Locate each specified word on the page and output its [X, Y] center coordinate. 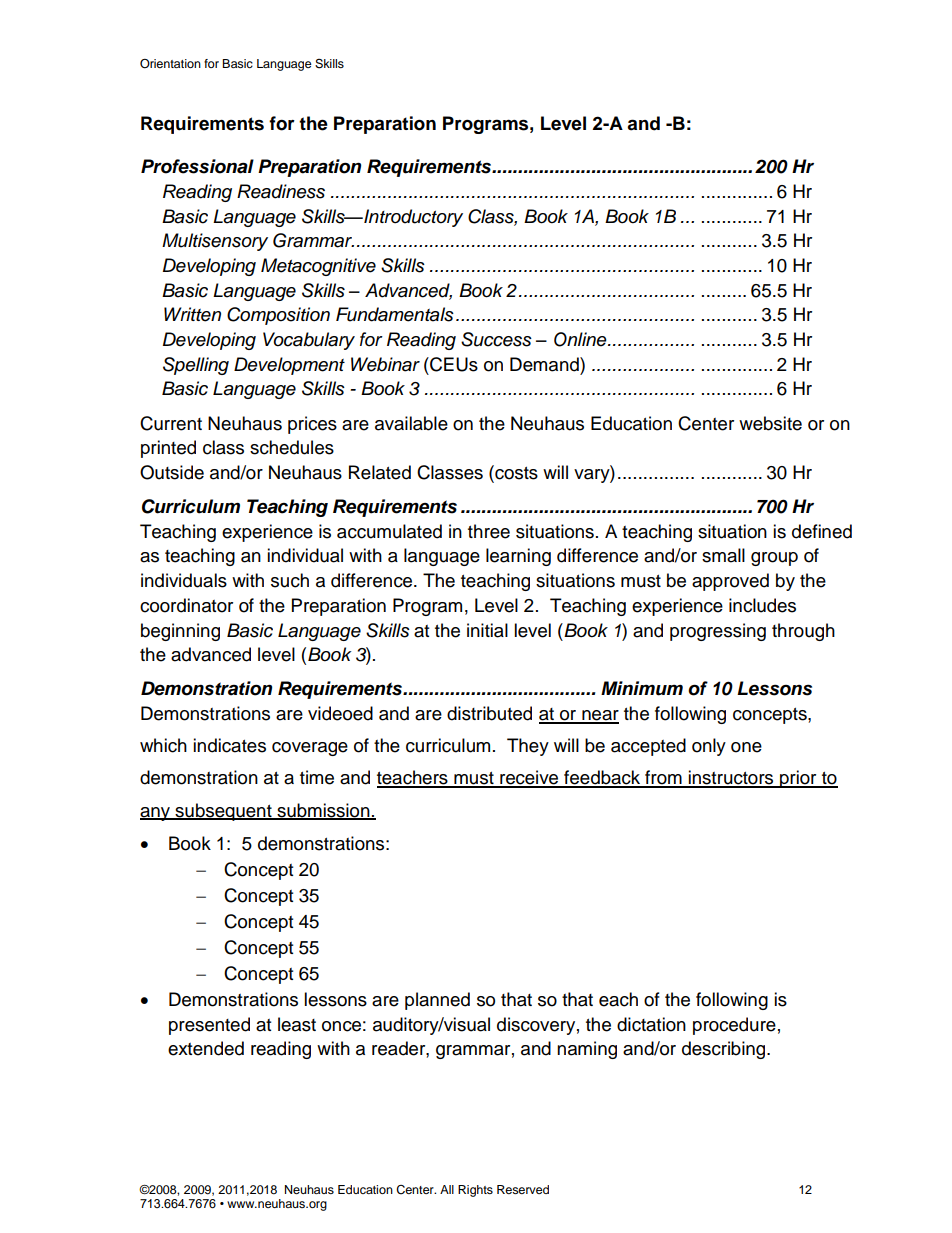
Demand [545, 364]
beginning [180, 632]
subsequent [223, 812]
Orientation [170, 64]
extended [206, 1048]
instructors [731, 778]
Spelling [196, 366]
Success [496, 339]
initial [487, 630]
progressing [718, 632]
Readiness [281, 191]
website [770, 423]
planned [437, 1001]
